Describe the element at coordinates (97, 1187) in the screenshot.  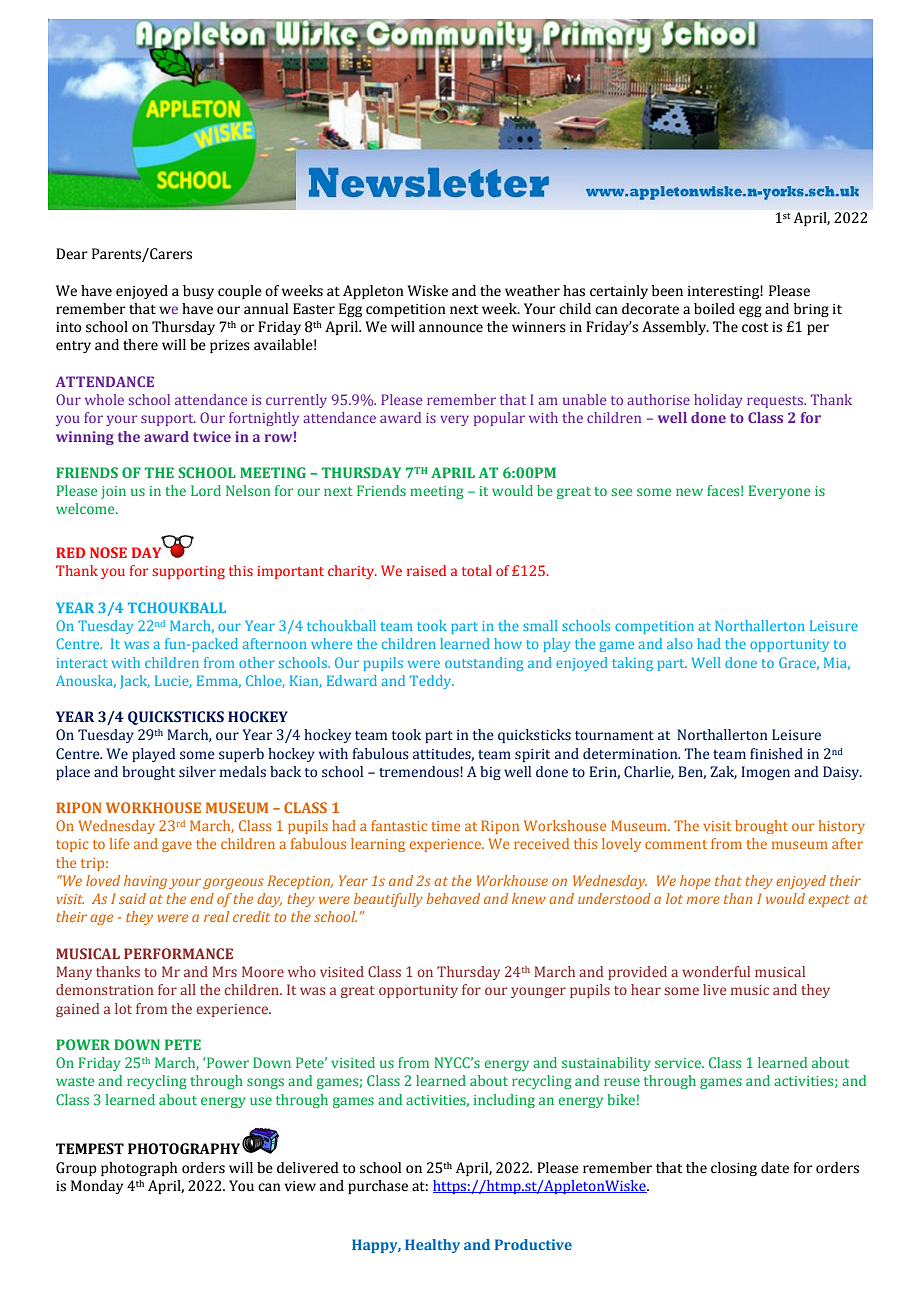
I see `Monday` at that location.
